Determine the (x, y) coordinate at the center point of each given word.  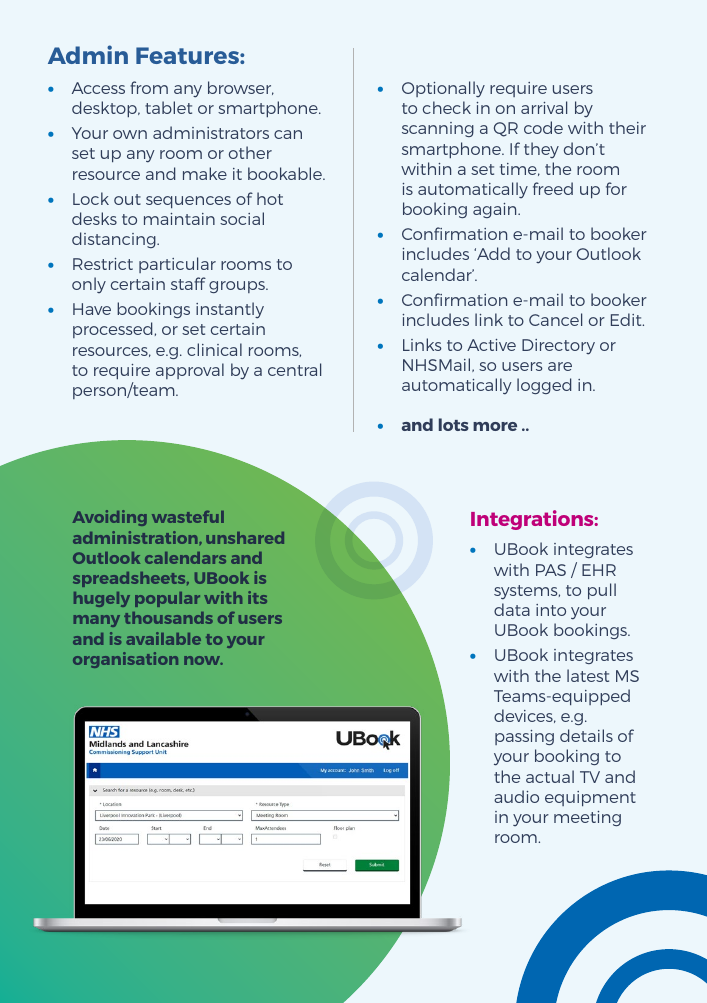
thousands (168, 618)
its (257, 597)
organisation (125, 660)
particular (177, 265)
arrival (544, 107)
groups (238, 287)
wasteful (188, 517)
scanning (438, 129)
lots (454, 424)
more (495, 426)
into (551, 610)
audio (516, 796)
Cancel (555, 319)
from (149, 87)
